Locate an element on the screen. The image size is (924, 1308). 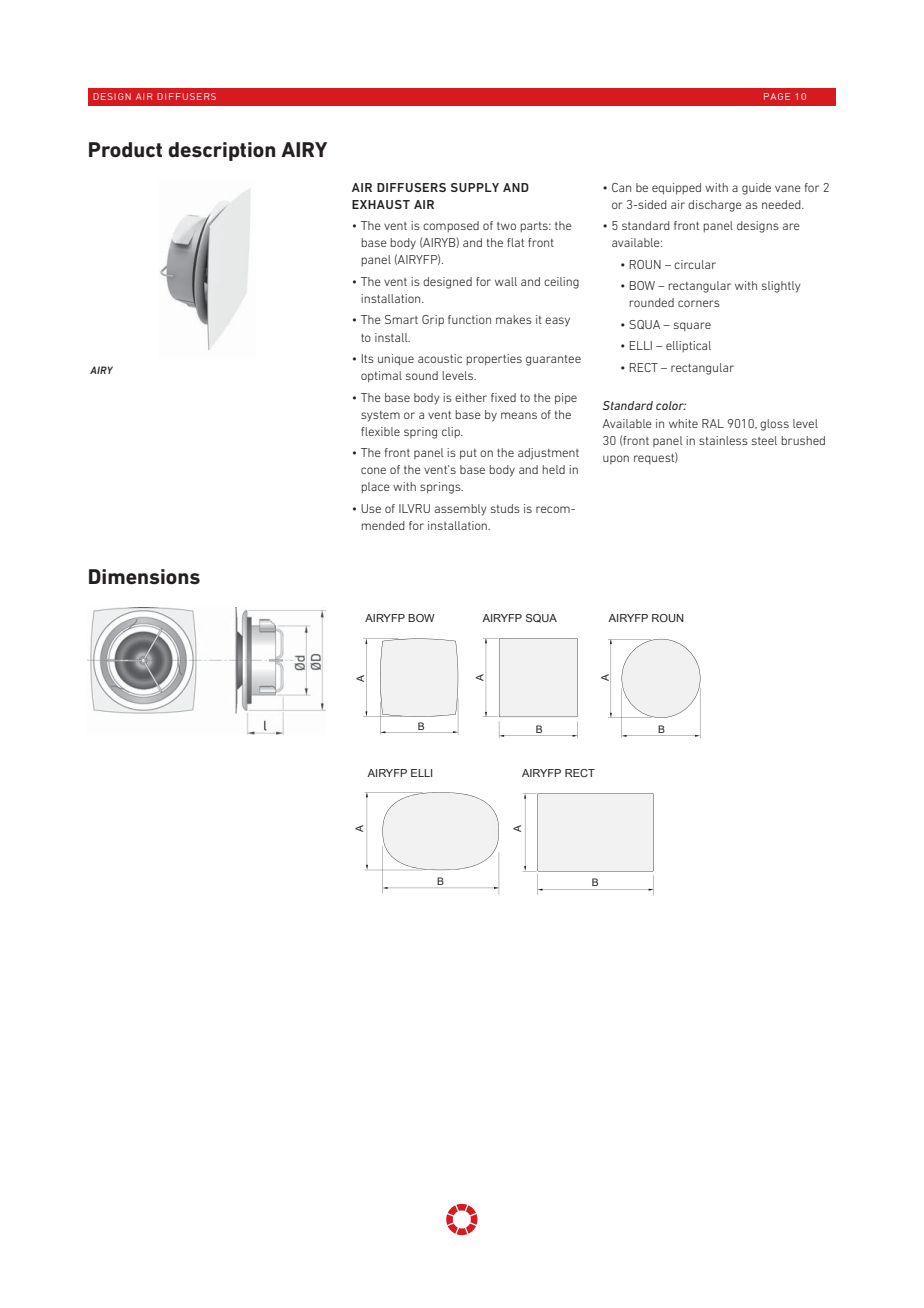
SUPPLY is located at coordinates (475, 187).
